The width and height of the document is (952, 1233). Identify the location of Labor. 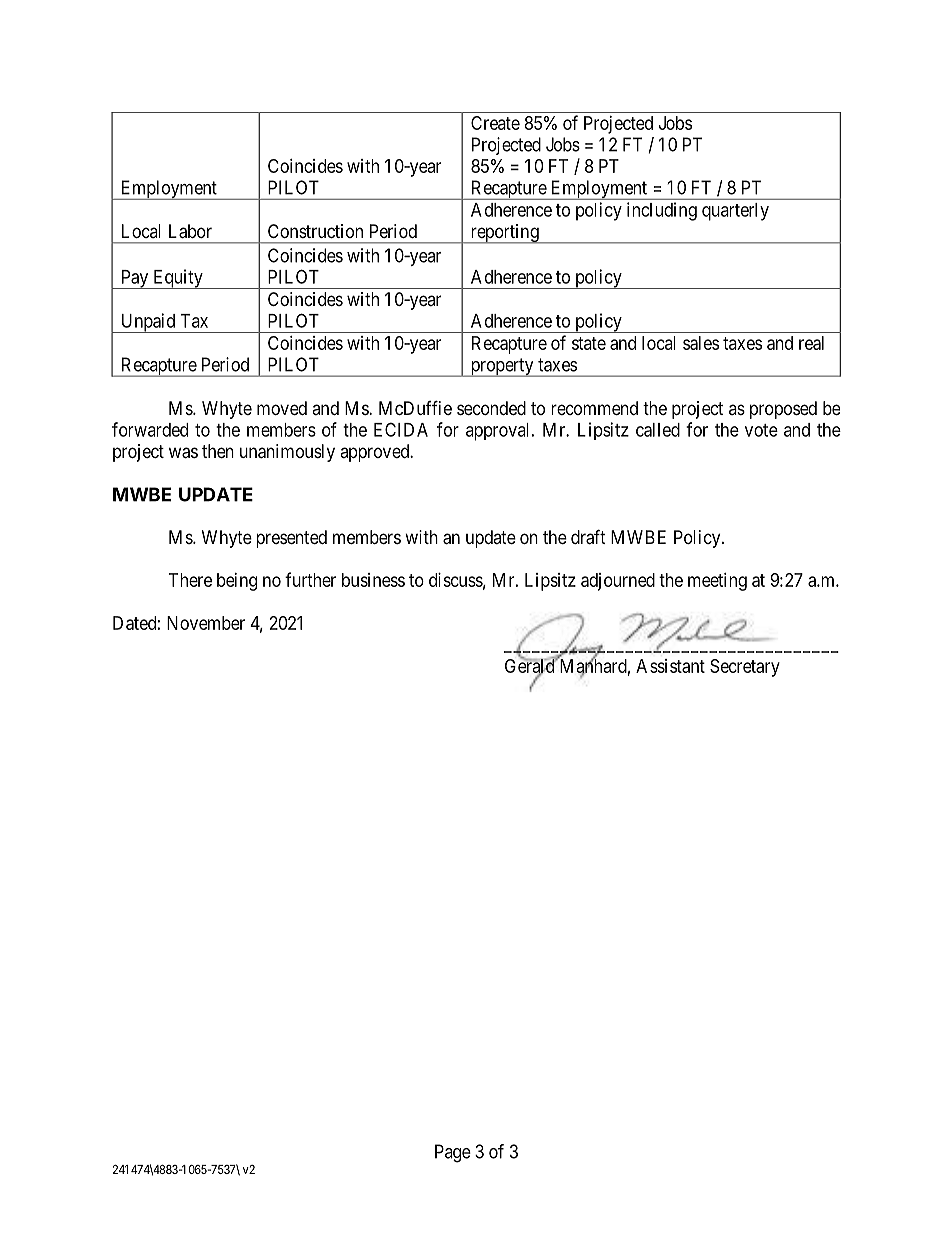
(190, 231).
